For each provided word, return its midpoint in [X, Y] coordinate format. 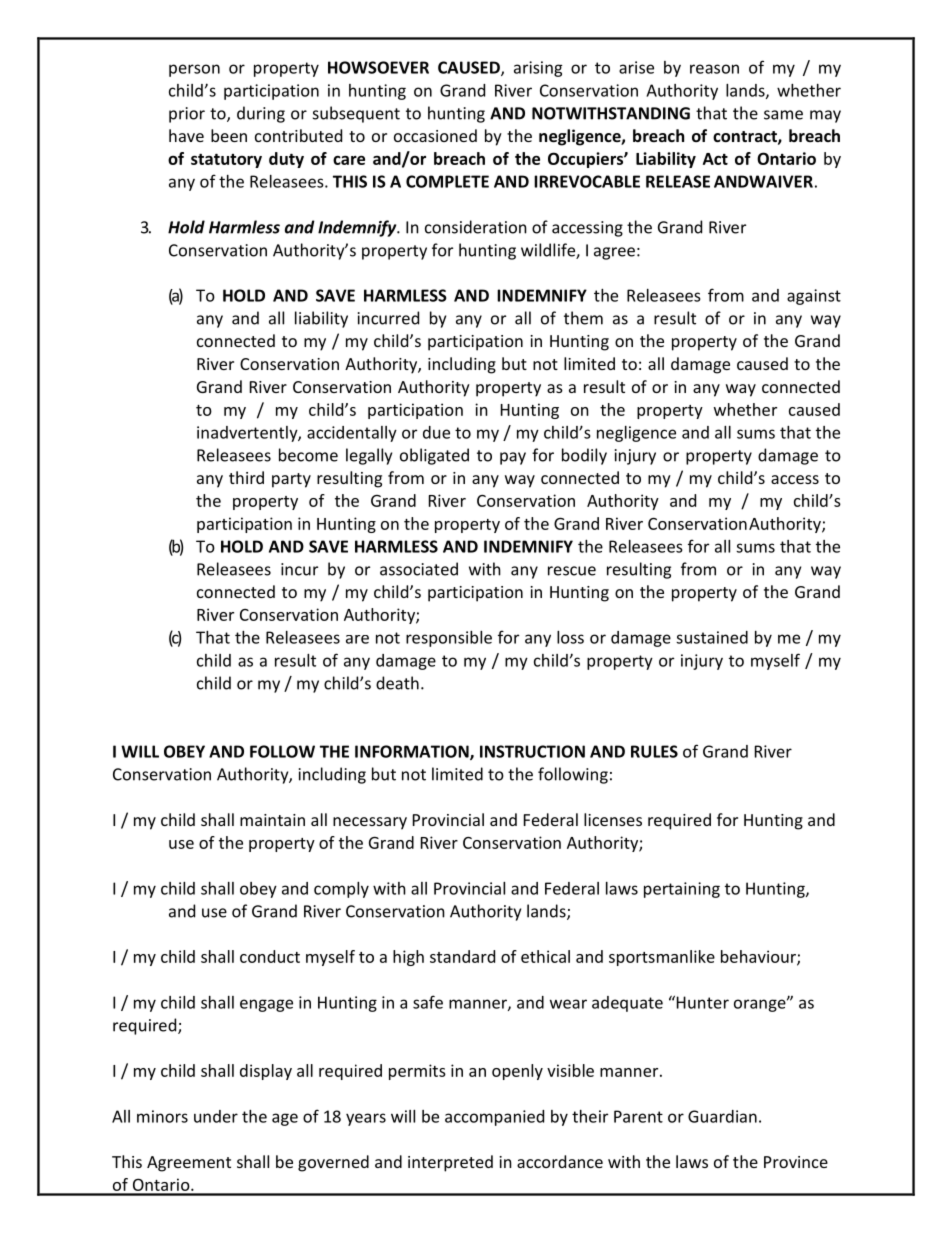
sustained [712, 637]
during [261, 114]
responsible [449, 639]
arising [538, 69]
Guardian [722, 1116]
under [216, 1116]
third [246, 477]
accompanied [494, 1118]
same [783, 115]
